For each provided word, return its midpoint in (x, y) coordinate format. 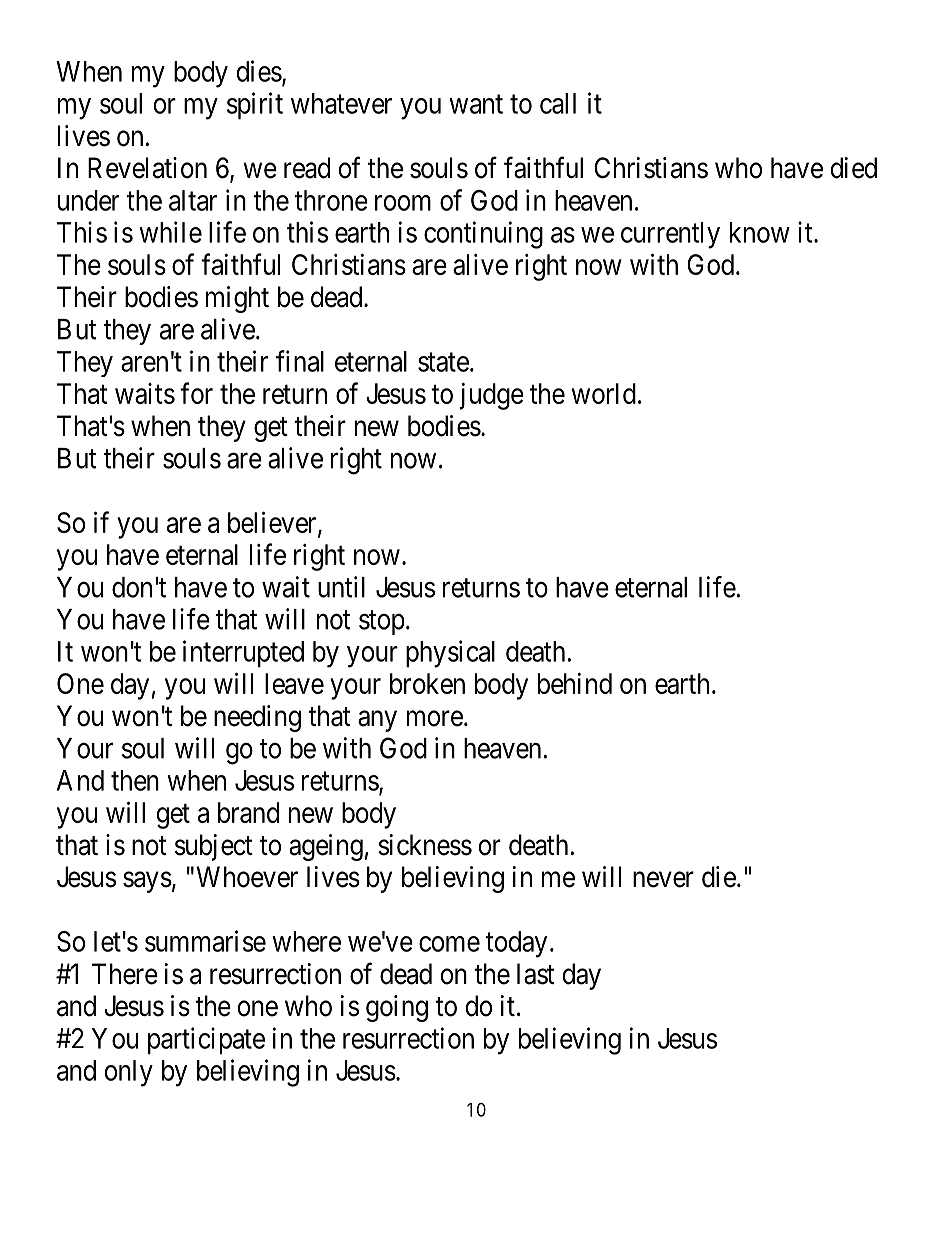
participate (206, 1041)
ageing (326, 847)
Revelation (147, 168)
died (853, 168)
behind (575, 683)
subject (214, 847)
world (604, 393)
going (397, 1008)
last (536, 974)
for (196, 393)
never (663, 880)
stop (381, 623)
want (476, 104)
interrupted (243, 654)
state (443, 362)
